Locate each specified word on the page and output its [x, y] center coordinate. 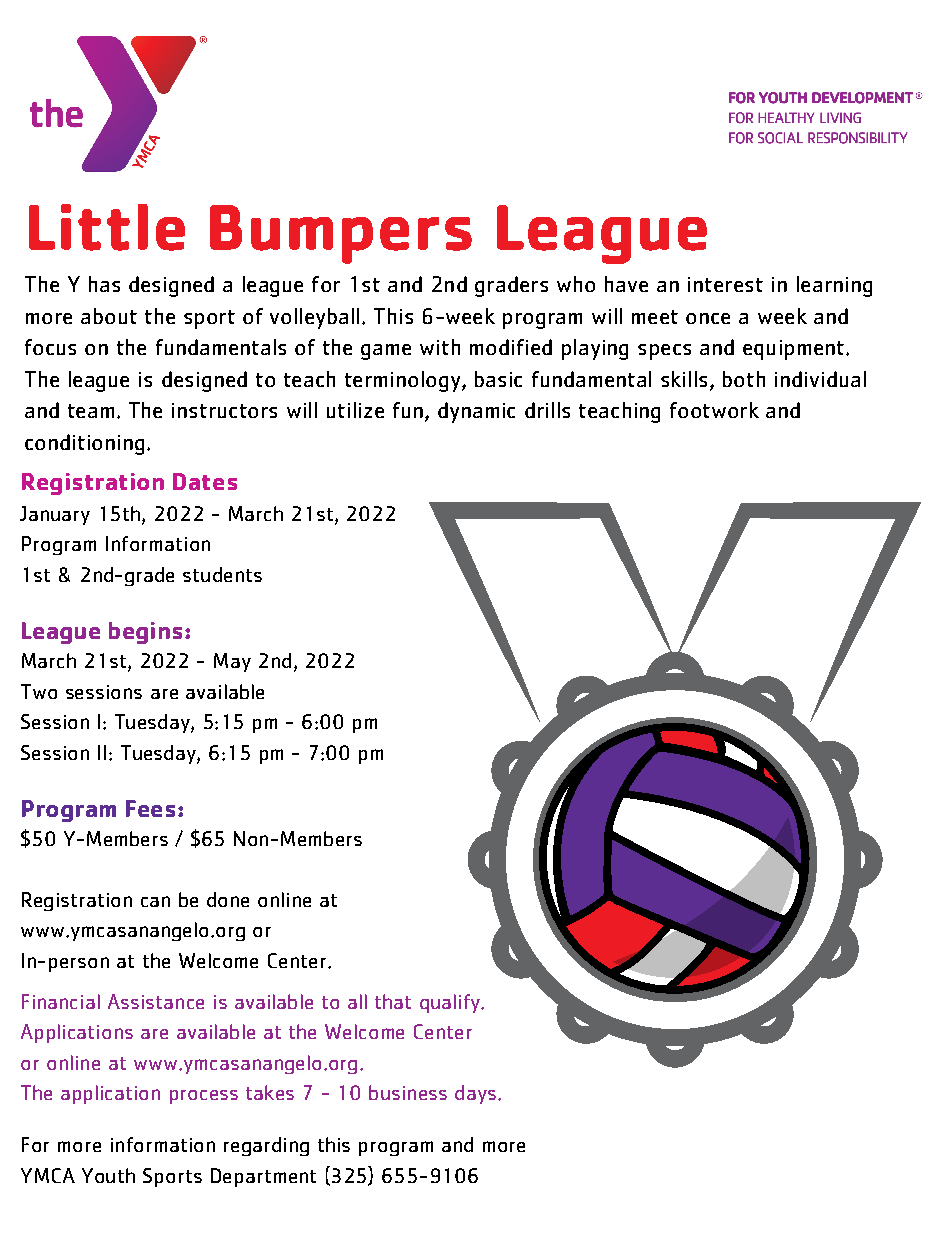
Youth [108, 1175]
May [232, 662]
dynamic [476, 412]
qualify [451, 1003]
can [155, 901]
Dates [205, 481]
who [576, 284]
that [393, 1001]
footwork [714, 410]
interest [725, 284]
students [222, 574]
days [475, 1094]
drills [547, 410]
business [408, 1092]
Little [107, 227]
